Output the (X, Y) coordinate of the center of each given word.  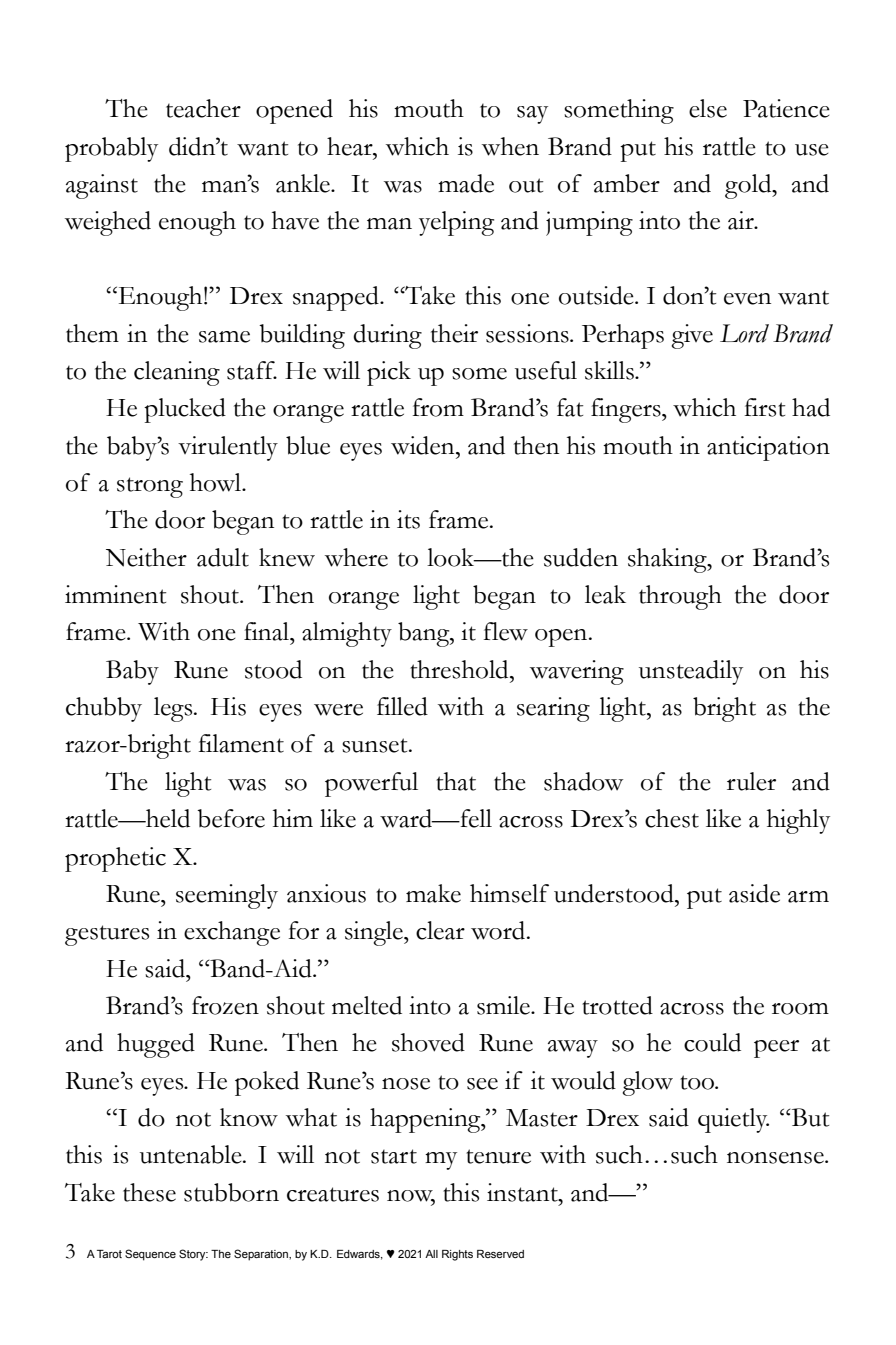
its (408, 519)
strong (150, 487)
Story (193, 1255)
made (466, 183)
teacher (203, 108)
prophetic (115, 859)
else (708, 108)
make (433, 893)
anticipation (768, 448)
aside (754, 893)
